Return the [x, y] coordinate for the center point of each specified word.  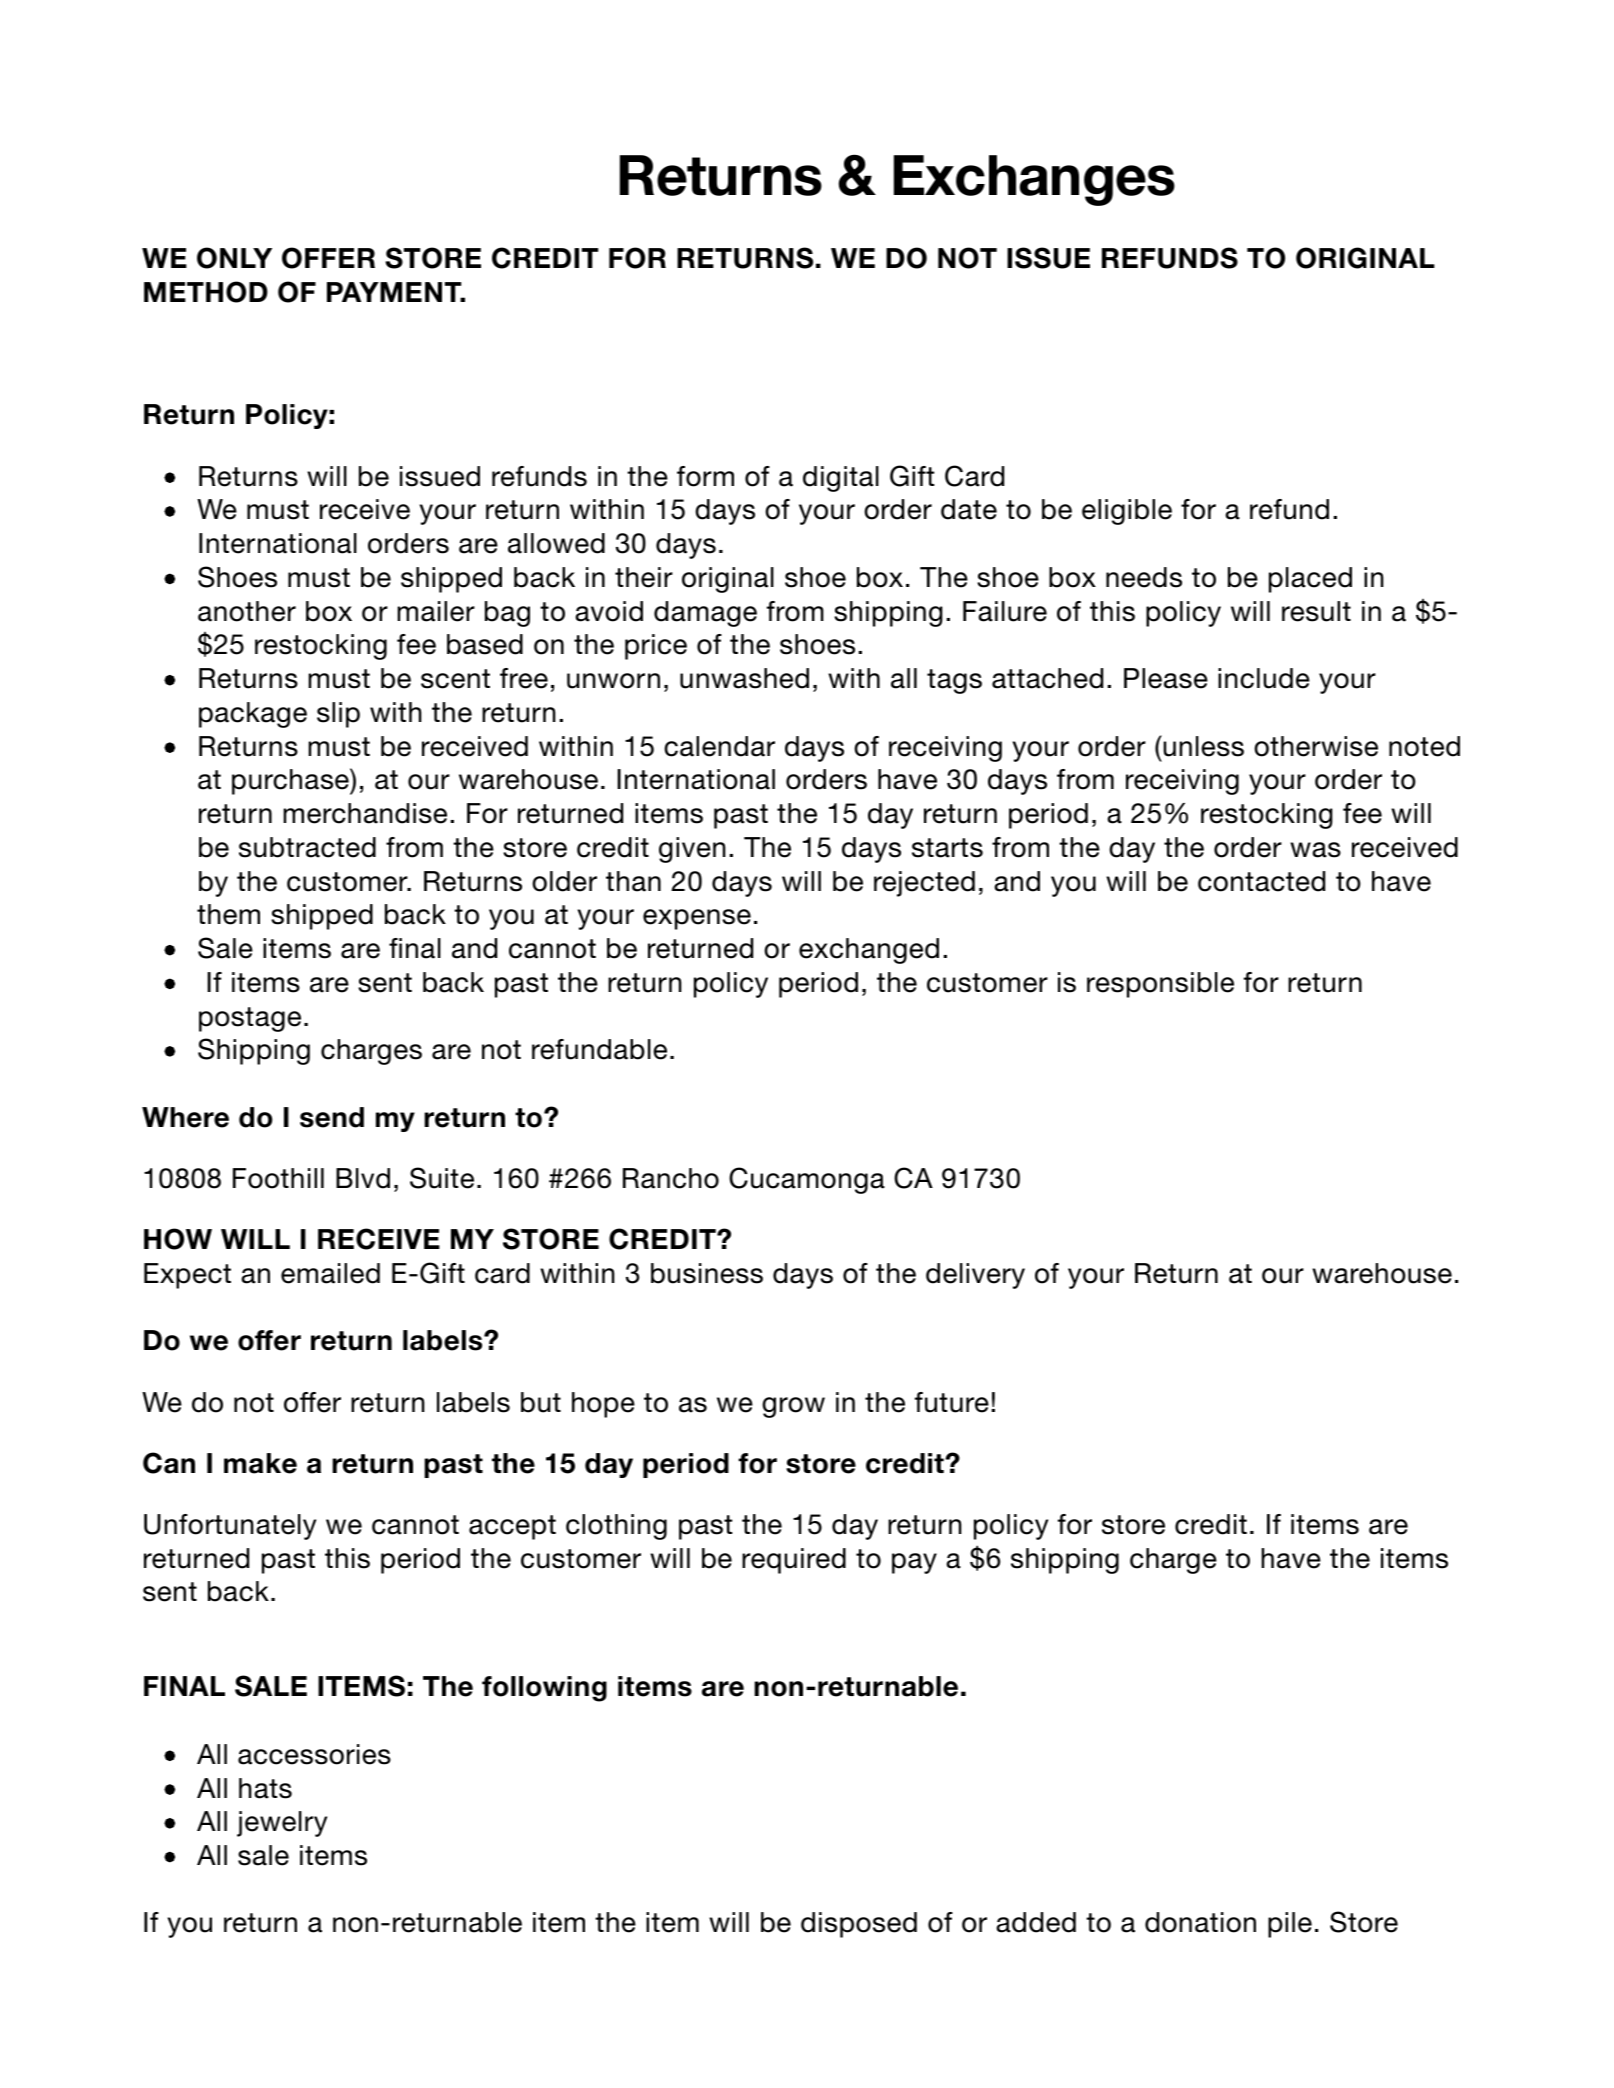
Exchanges [1034, 180]
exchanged [869, 951]
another [247, 611]
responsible [1160, 985]
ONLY [234, 258]
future [952, 1402]
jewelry [282, 1824]
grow [793, 1407]
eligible [1127, 512]
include [1264, 678]
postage [250, 1019]
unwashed [744, 678]
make [260, 1463]
